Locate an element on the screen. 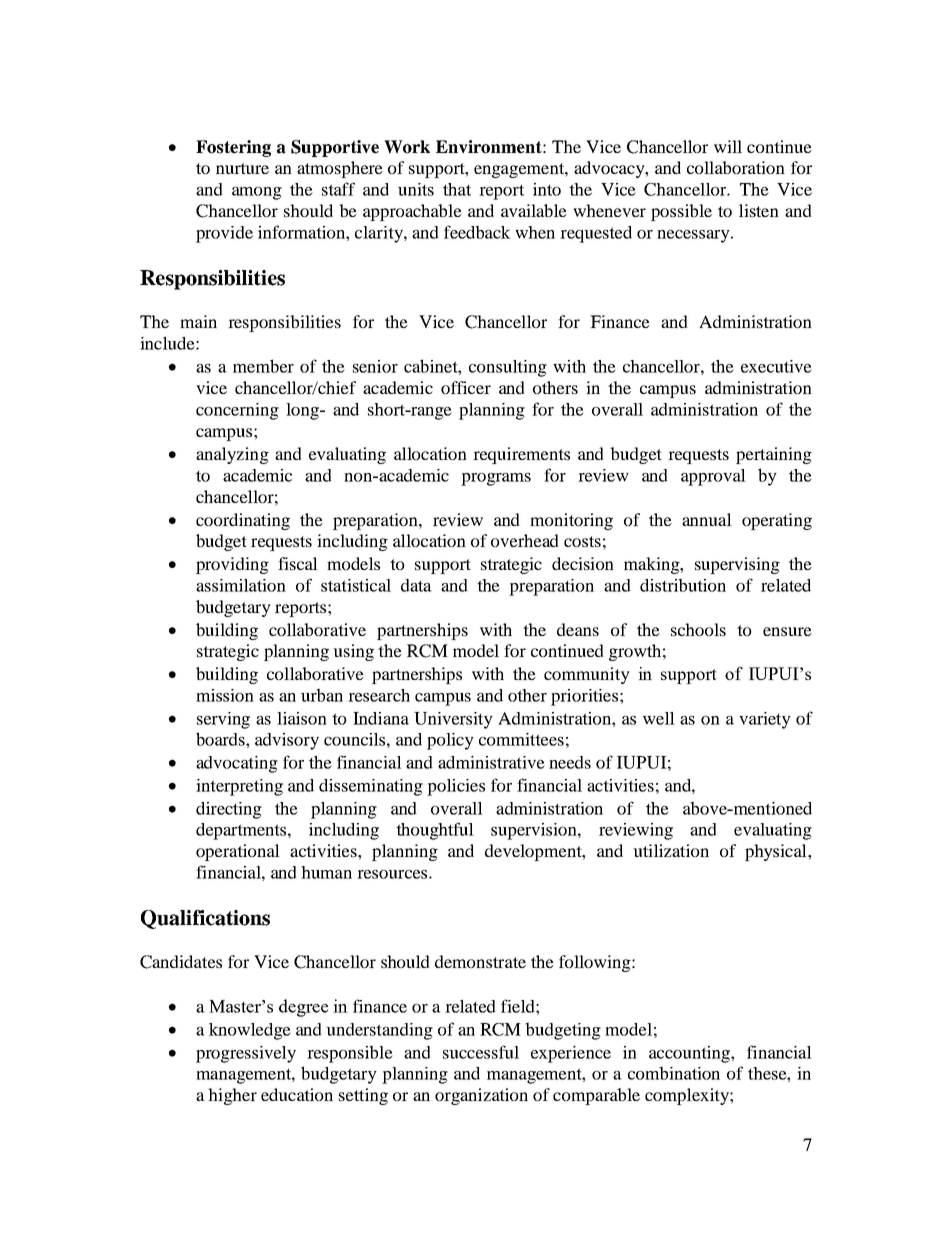  collaboration is located at coordinates (736, 167).
